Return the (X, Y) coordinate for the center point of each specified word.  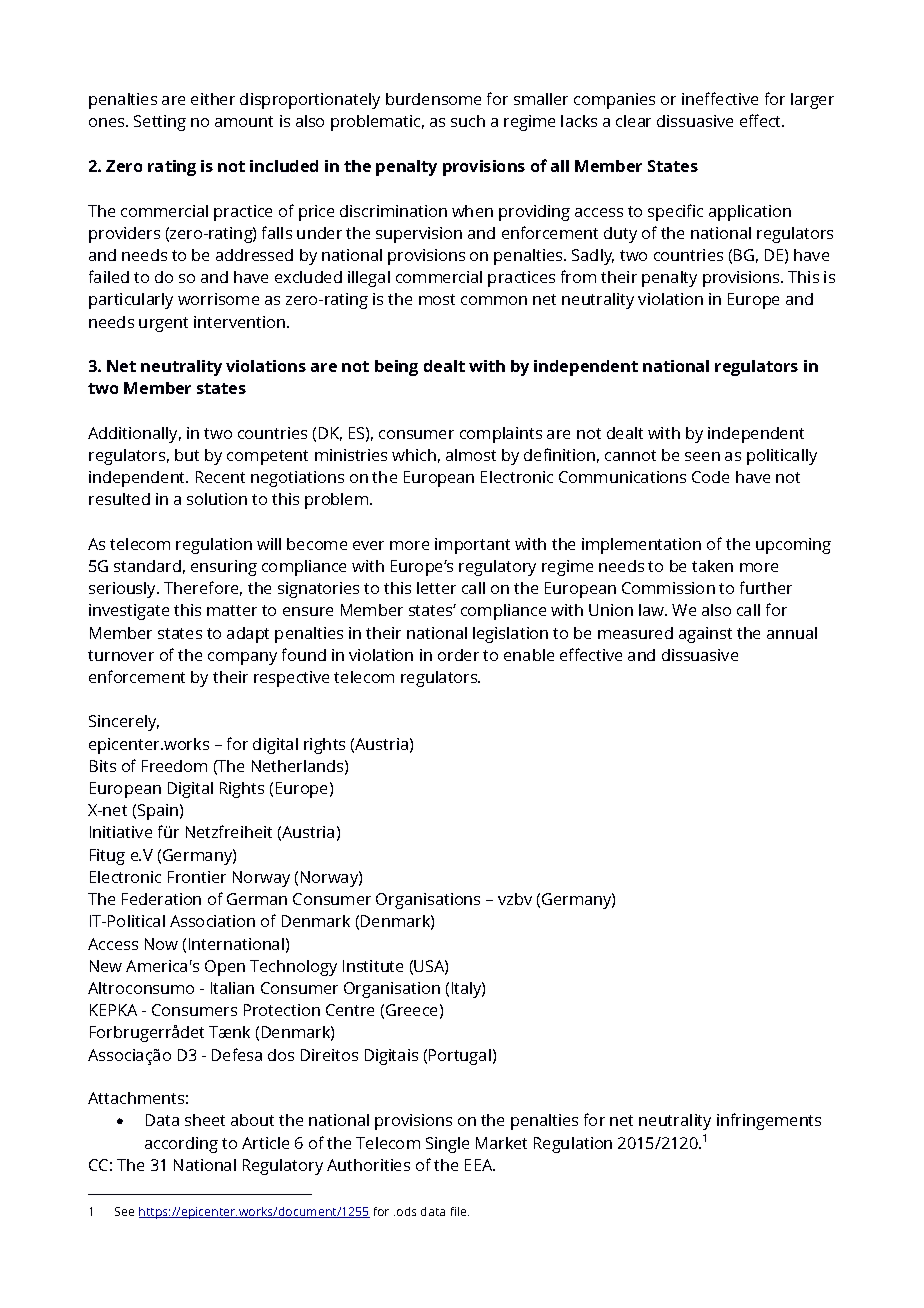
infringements (769, 1121)
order (458, 655)
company (242, 658)
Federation (161, 899)
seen (702, 456)
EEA (480, 1165)
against (705, 635)
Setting (160, 123)
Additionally (134, 435)
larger (812, 101)
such (468, 121)
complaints (501, 435)
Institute (373, 966)
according (181, 1145)
